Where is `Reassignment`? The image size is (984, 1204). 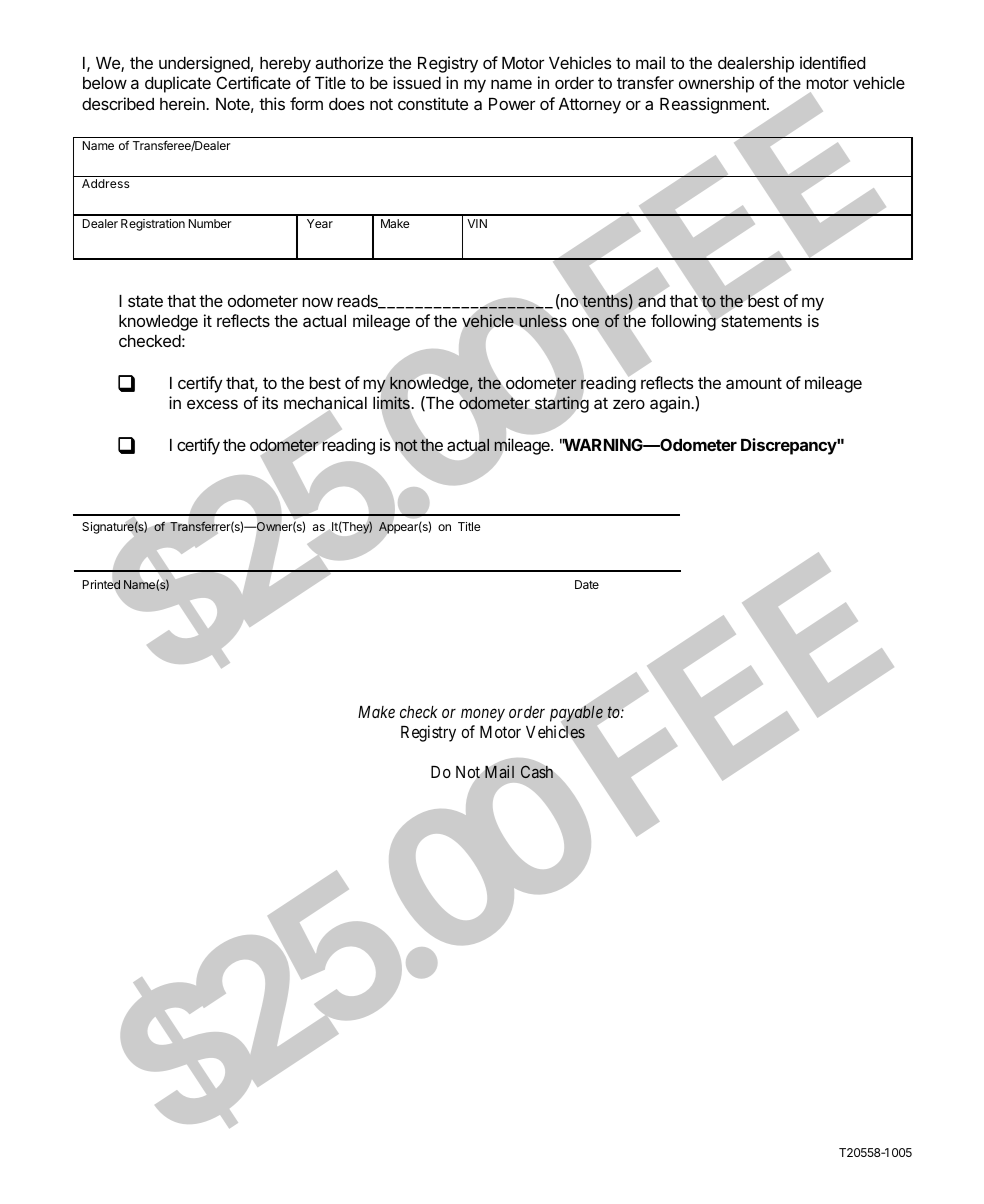
Reassignment is located at coordinates (714, 105).
